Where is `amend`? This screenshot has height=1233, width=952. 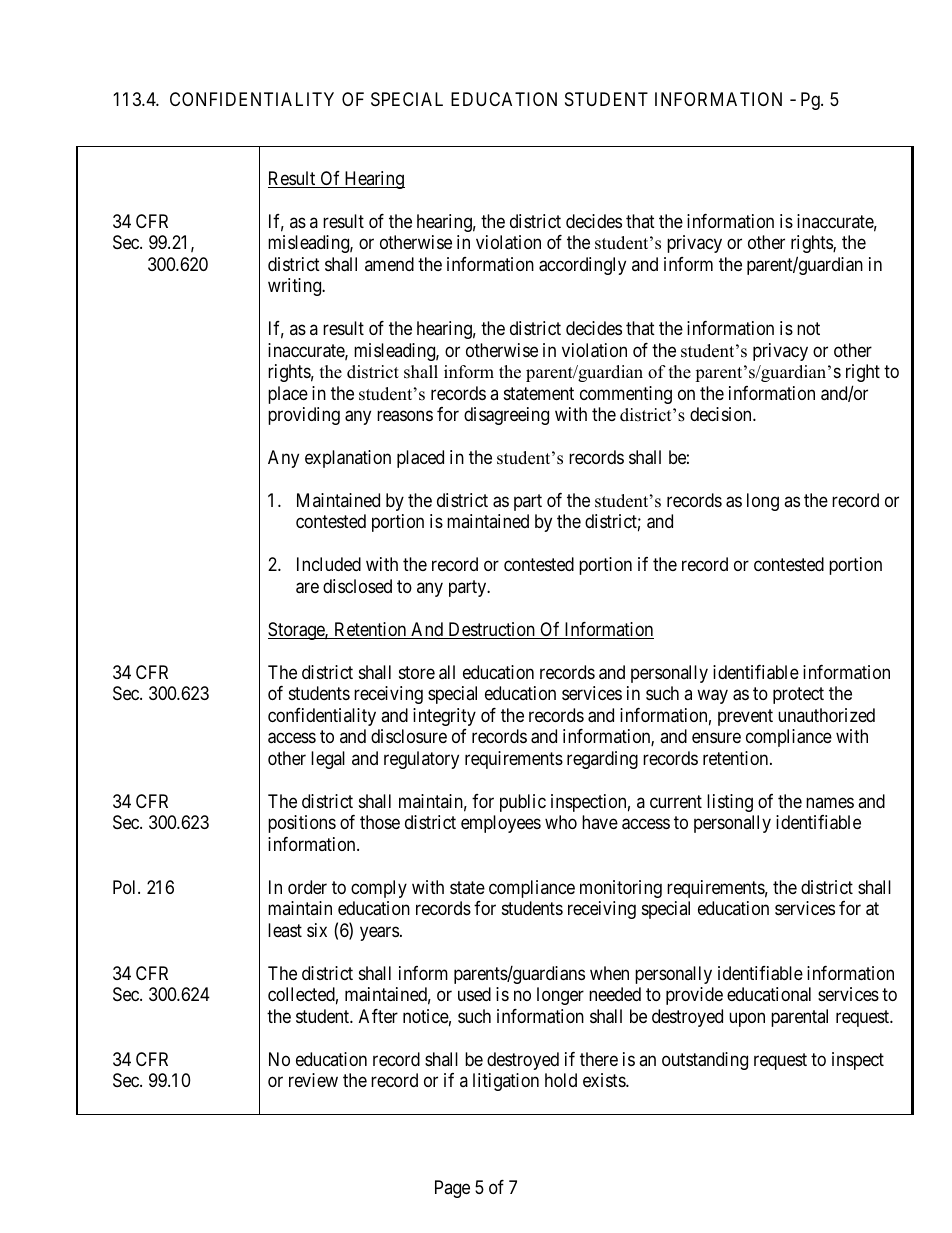
amend is located at coordinates (389, 264).
